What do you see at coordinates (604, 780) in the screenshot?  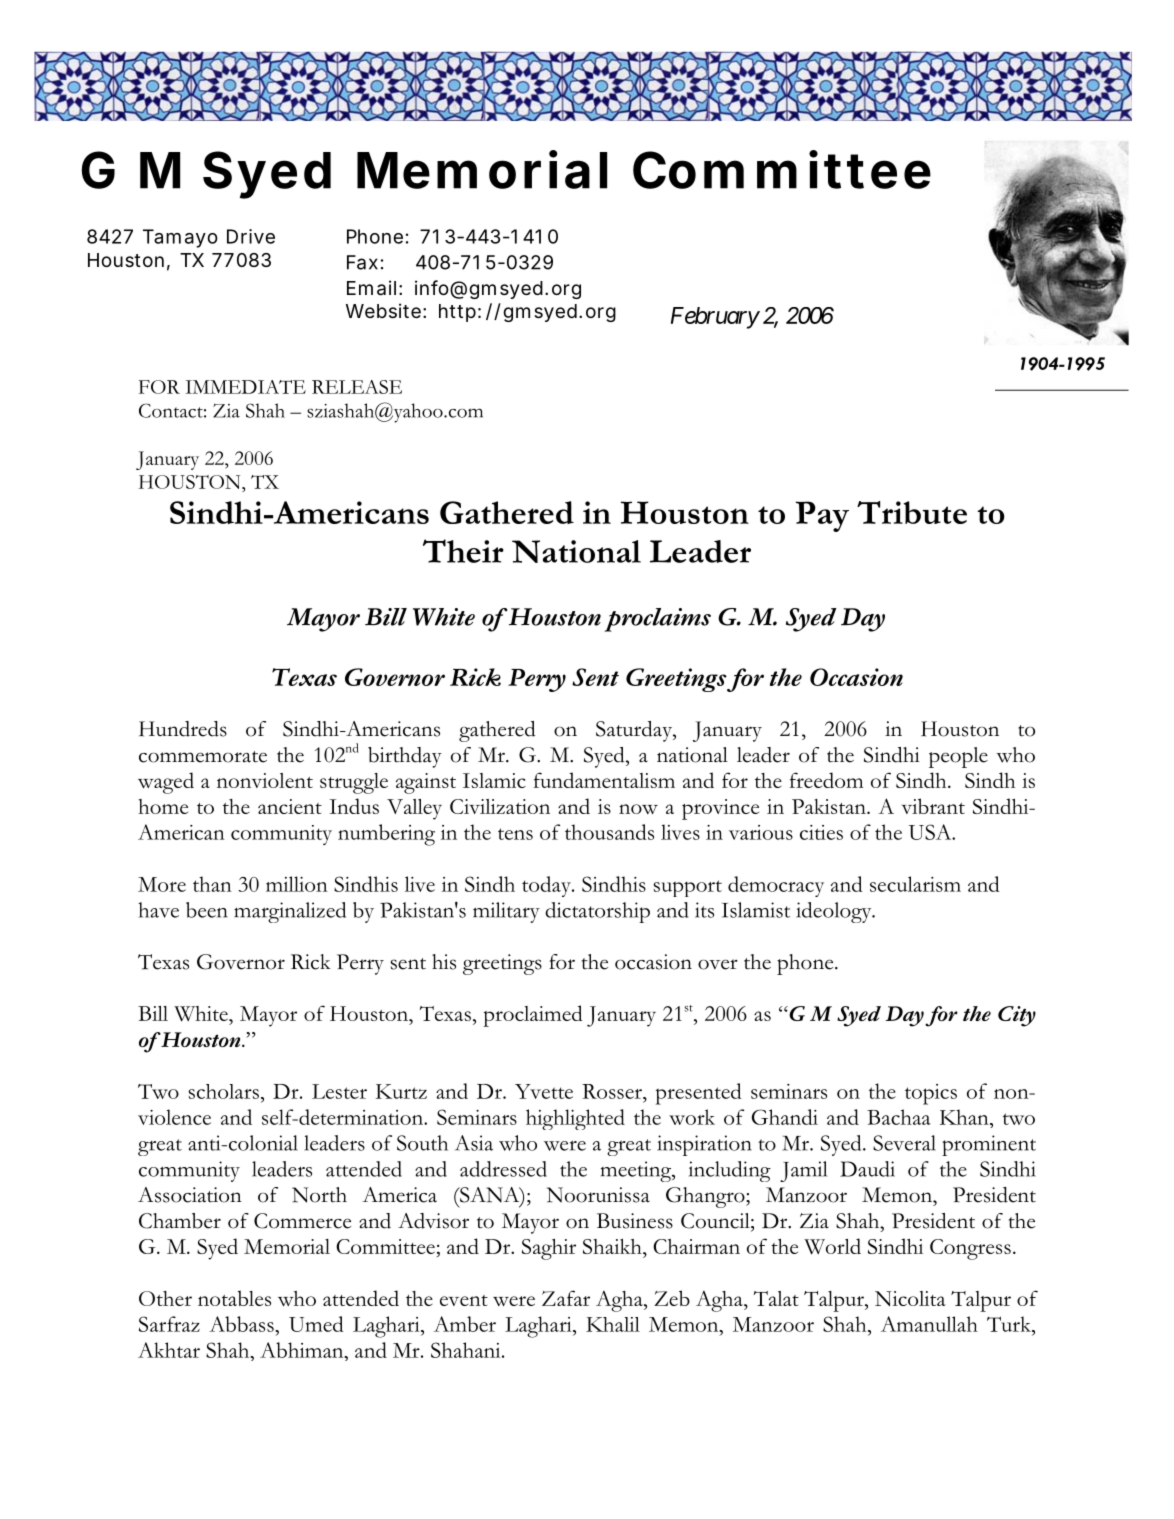 I see `fundamentalism` at bounding box center [604, 780].
